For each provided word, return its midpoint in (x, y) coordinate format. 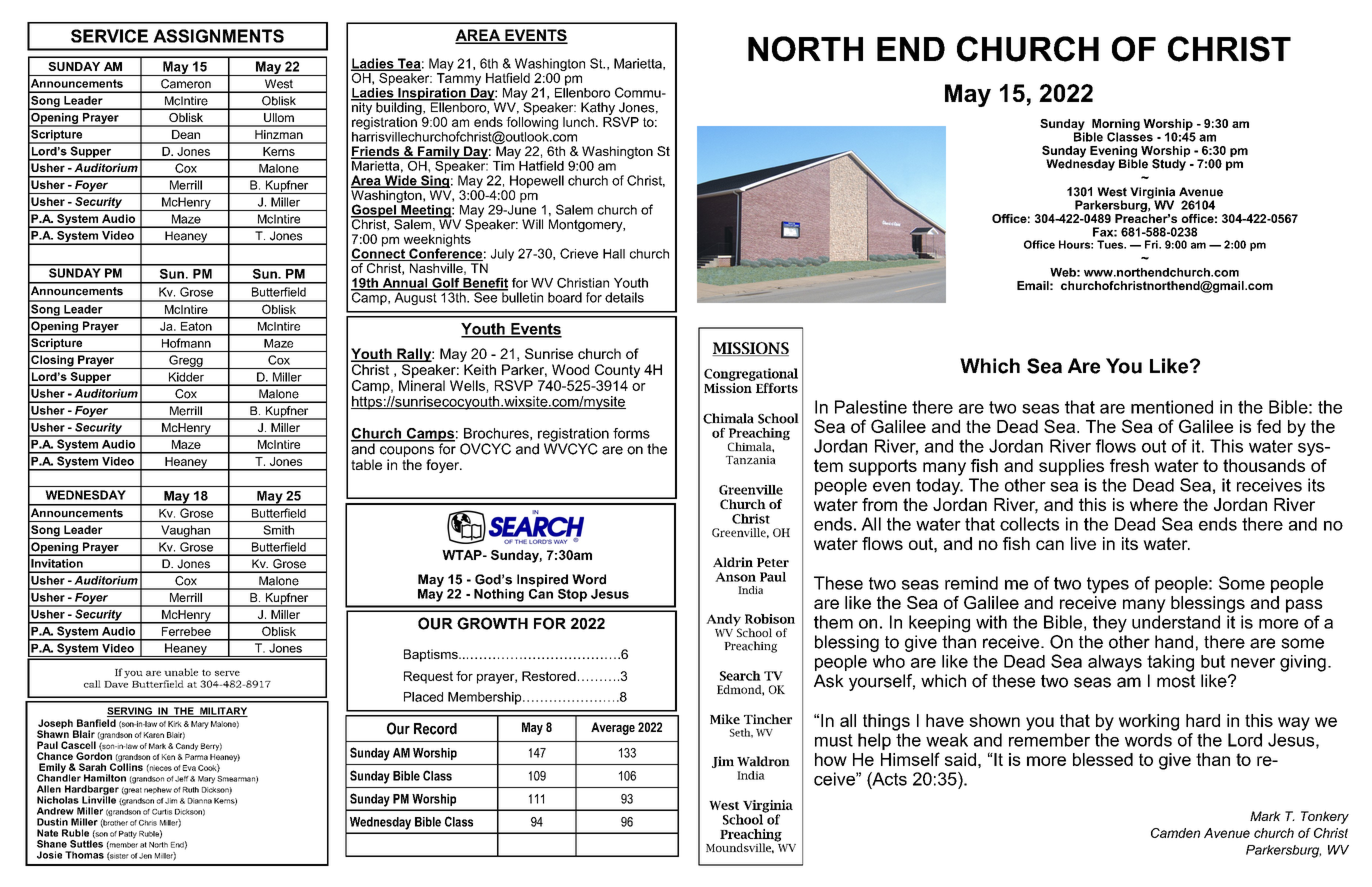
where (1154, 504)
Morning (1116, 126)
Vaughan (185, 532)
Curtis (162, 812)
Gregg (186, 362)
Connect (379, 253)
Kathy (598, 108)
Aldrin (733, 562)
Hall (614, 254)
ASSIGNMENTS (218, 36)
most (1176, 681)
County (617, 371)
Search (740, 676)
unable (181, 672)
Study (1169, 165)
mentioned (1172, 407)
